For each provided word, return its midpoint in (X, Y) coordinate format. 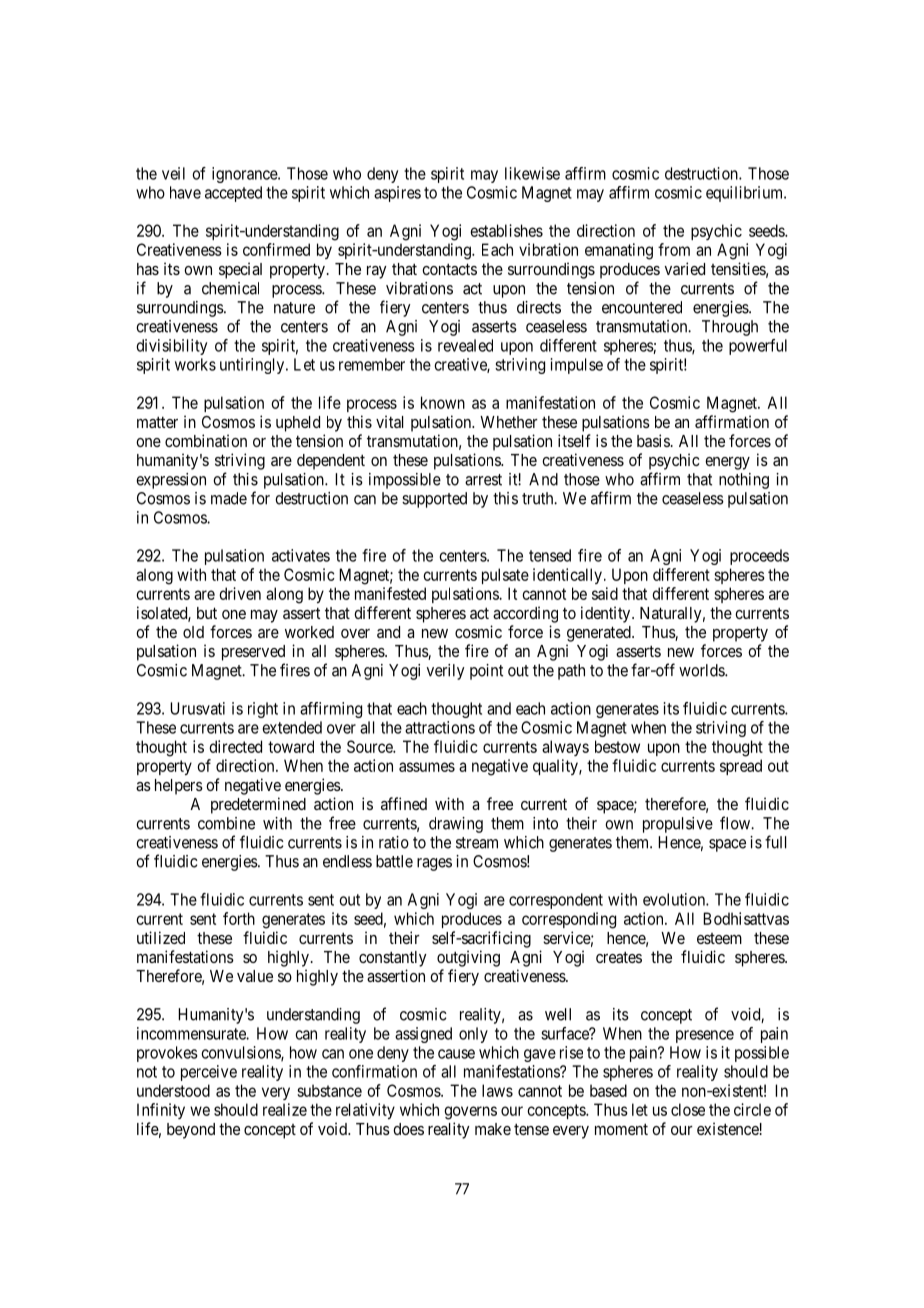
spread (741, 767)
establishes (506, 230)
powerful (758, 347)
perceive (209, 1073)
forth (239, 918)
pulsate (505, 576)
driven (240, 593)
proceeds (759, 557)
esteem (719, 938)
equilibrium (746, 194)
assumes (427, 767)
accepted (233, 194)
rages (434, 864)
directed (235, 746)
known (443, 402)
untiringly (252, 366)
